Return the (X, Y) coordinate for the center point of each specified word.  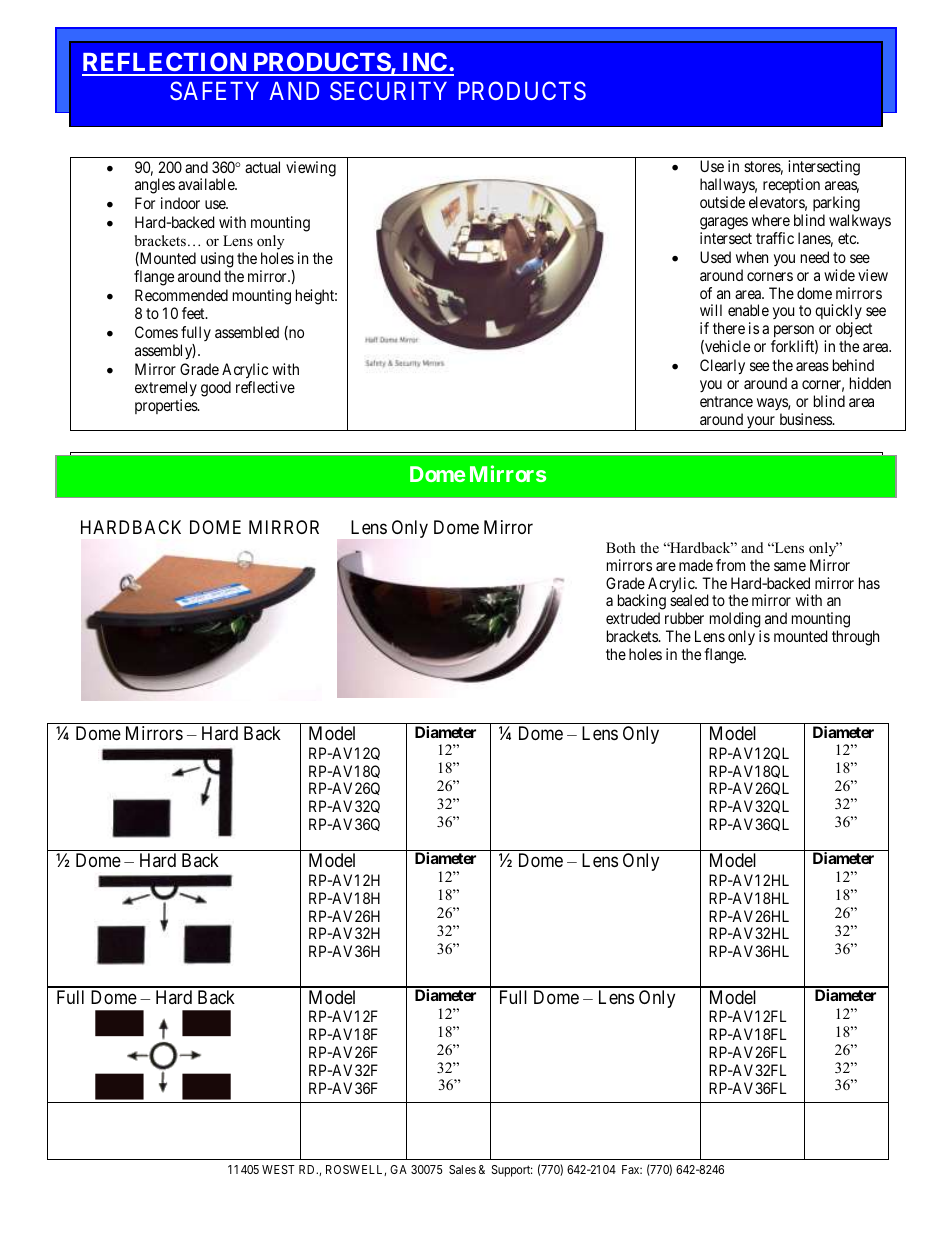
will (711, 310)
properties (167, 406)
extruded (633, 618)
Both (621, 547)
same (790, 566)
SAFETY (214, 90)
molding (735, 621)
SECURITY (388, 90)
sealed (689, 600)
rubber (684, 618)
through (855, 638)
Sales (462, 1169)
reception (791, 185)
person (795, 333)
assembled (247, 332)
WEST (278, 1169)
